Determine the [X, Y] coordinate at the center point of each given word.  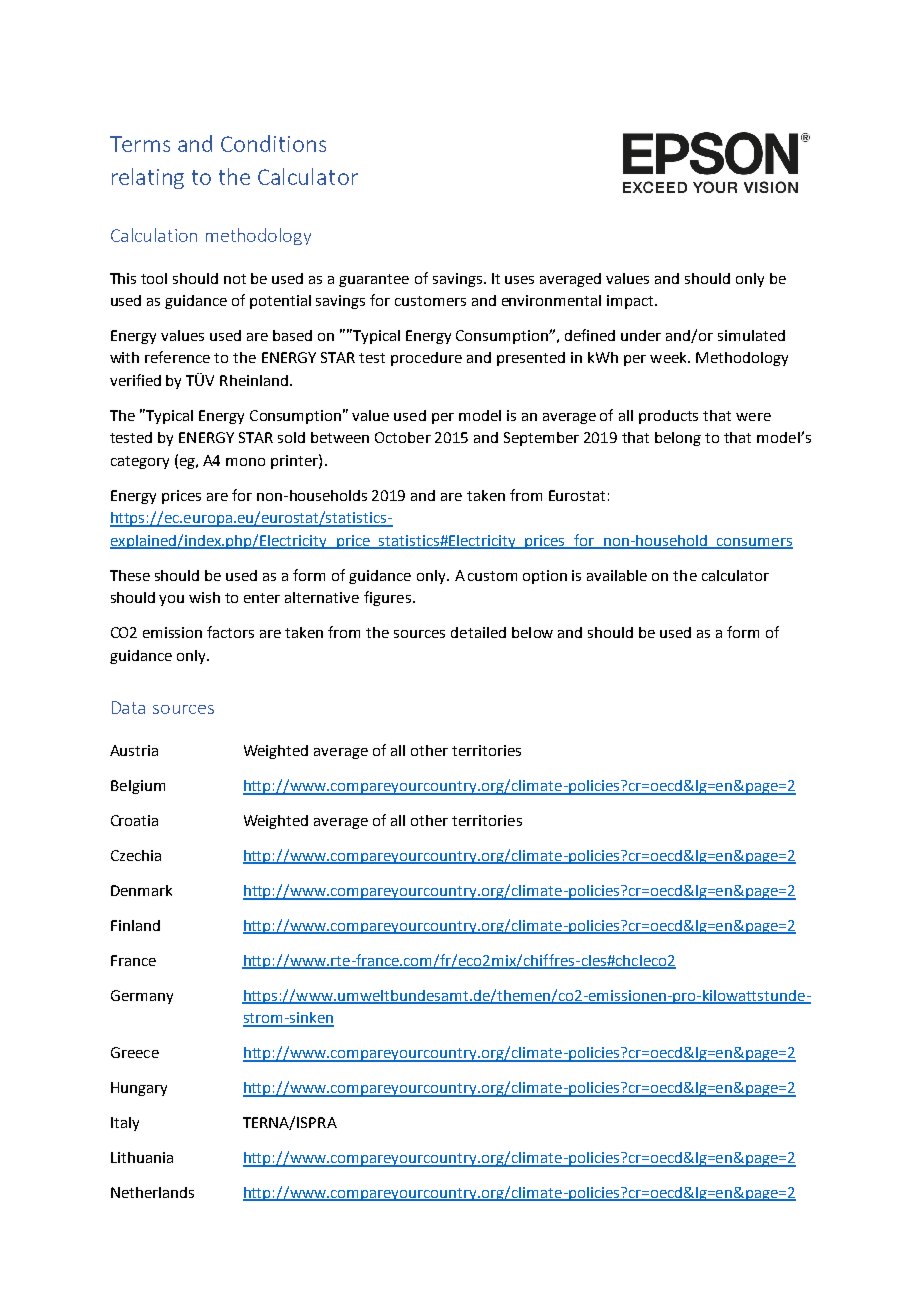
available [617, 575]
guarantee [374, 280]
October [403, 437]
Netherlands [152, 1192]
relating [148, 178]
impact [631, 302]
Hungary [139, 1089]
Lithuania [142, 1157]
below [532, 632]
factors [230, 632]
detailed [478, 632]
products [668, 417]
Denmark [141, 890]
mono [245, 462]
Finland [135, 925]
